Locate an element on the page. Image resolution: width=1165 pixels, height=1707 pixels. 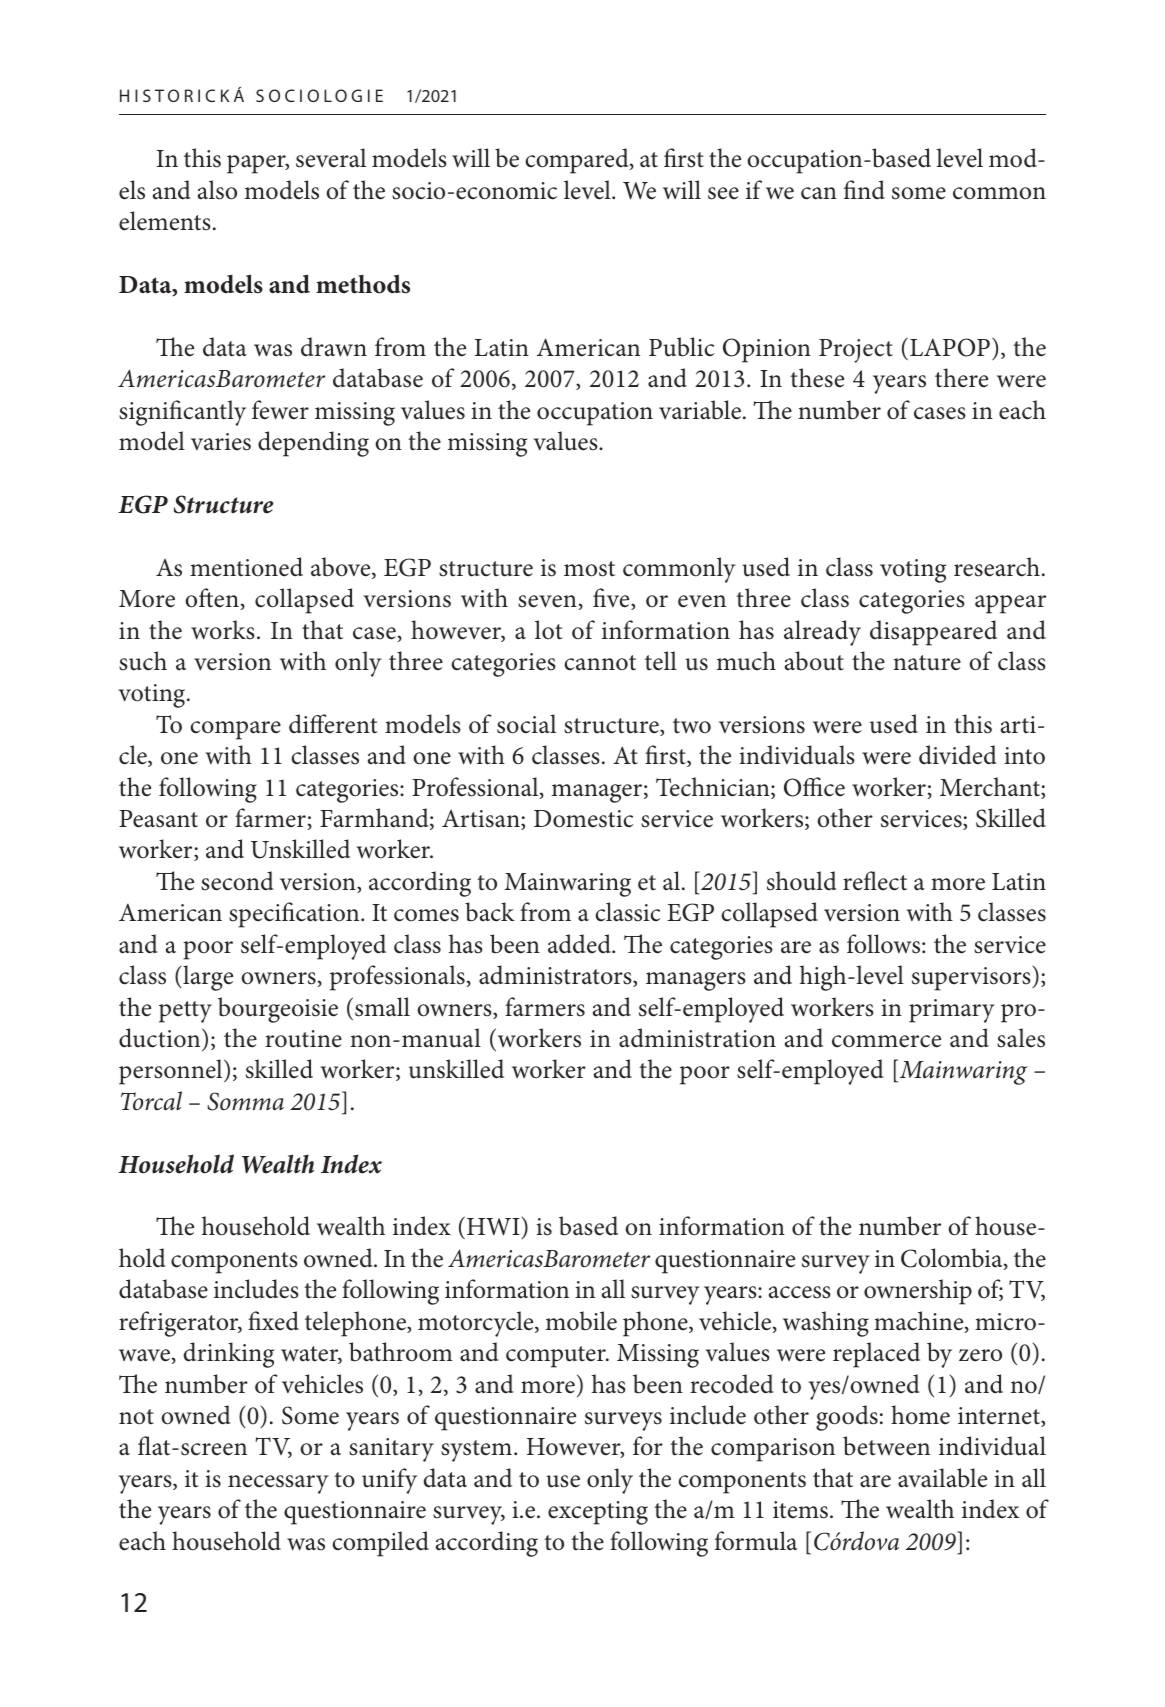
find is located at coordinates (864, 190).
